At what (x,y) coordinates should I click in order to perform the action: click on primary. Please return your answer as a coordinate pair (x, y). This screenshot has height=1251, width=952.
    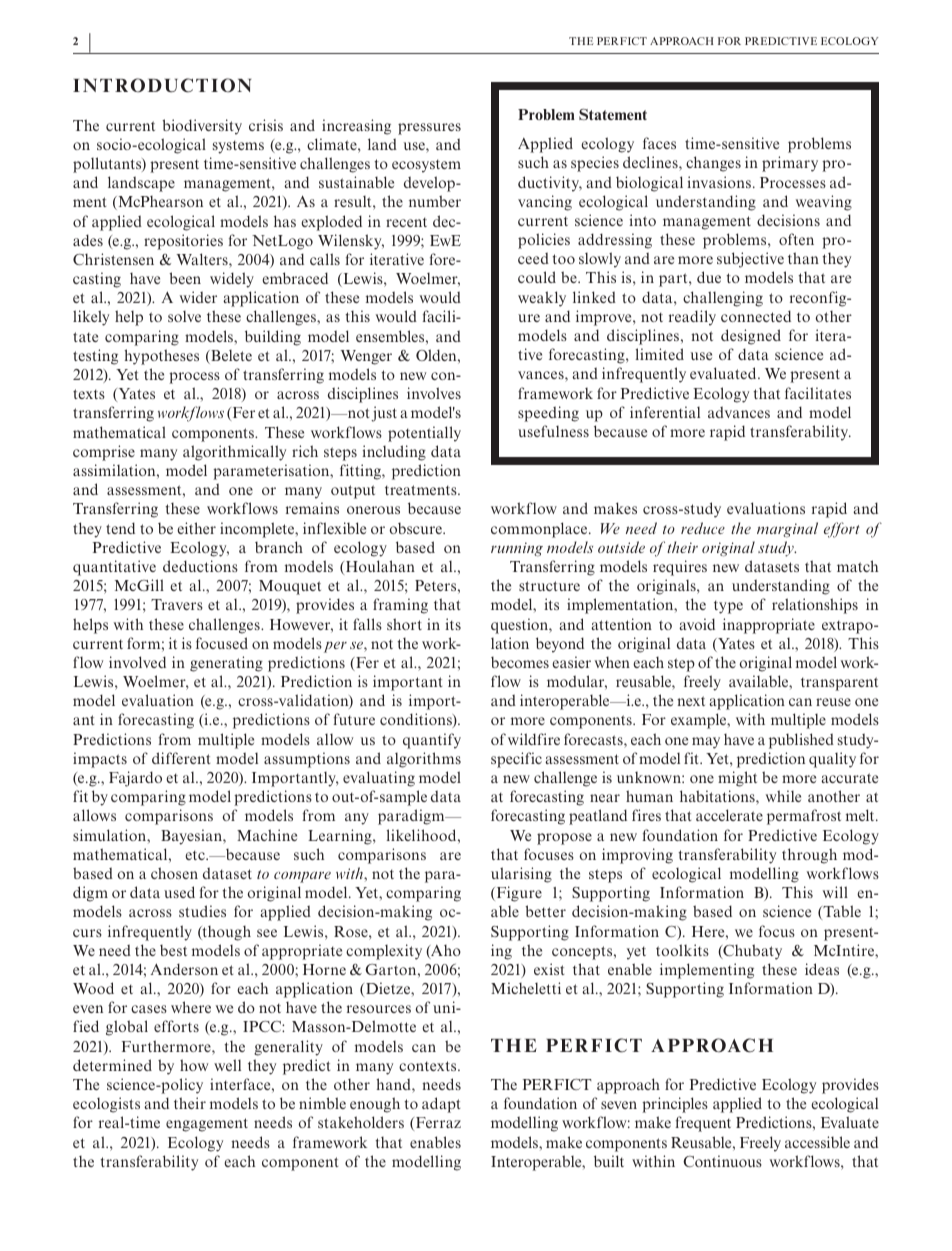
    Looking at the image, I should click on (790, 164).
